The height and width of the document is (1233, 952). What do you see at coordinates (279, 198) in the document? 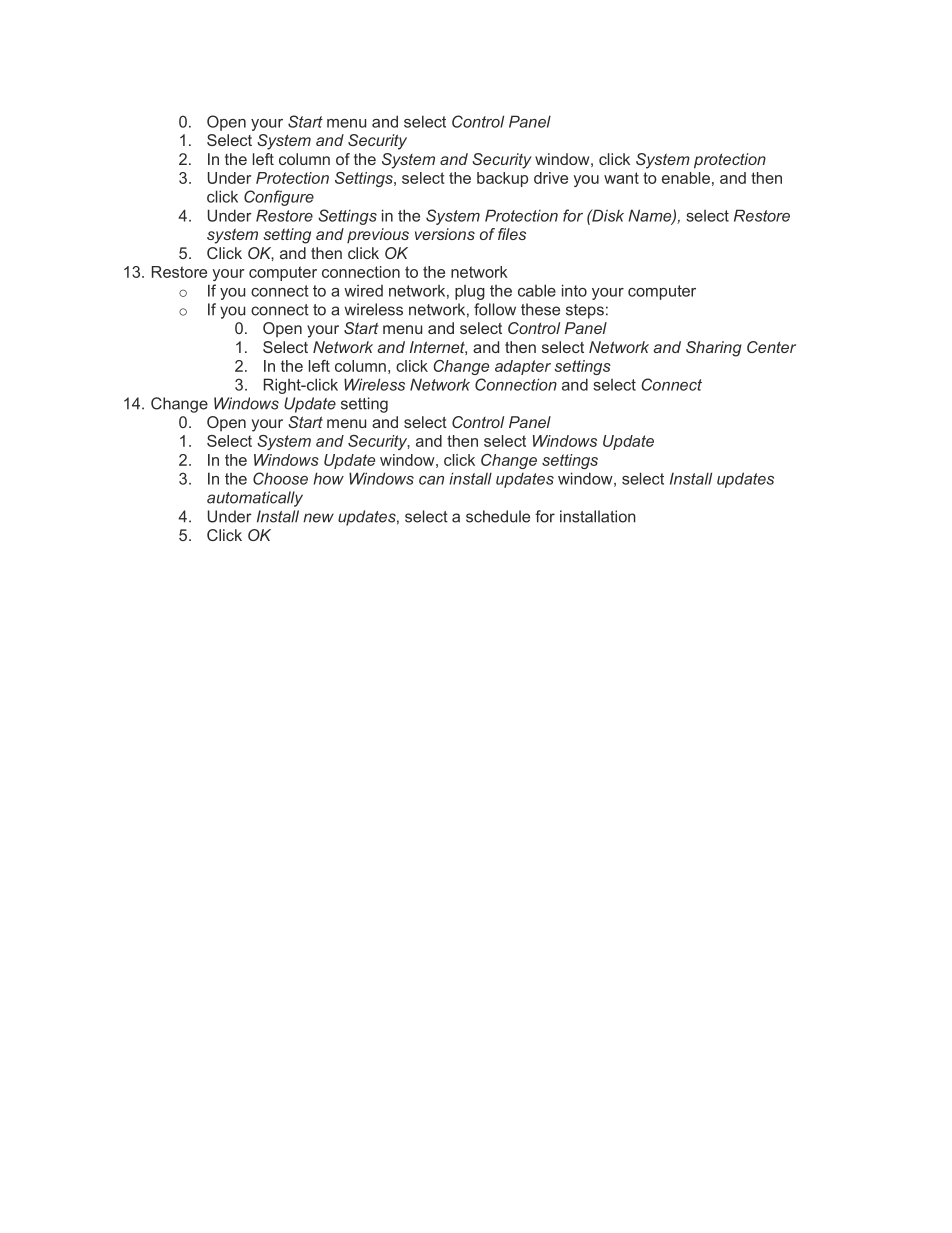
I see `Configure` at bounding box center [279, 198].
